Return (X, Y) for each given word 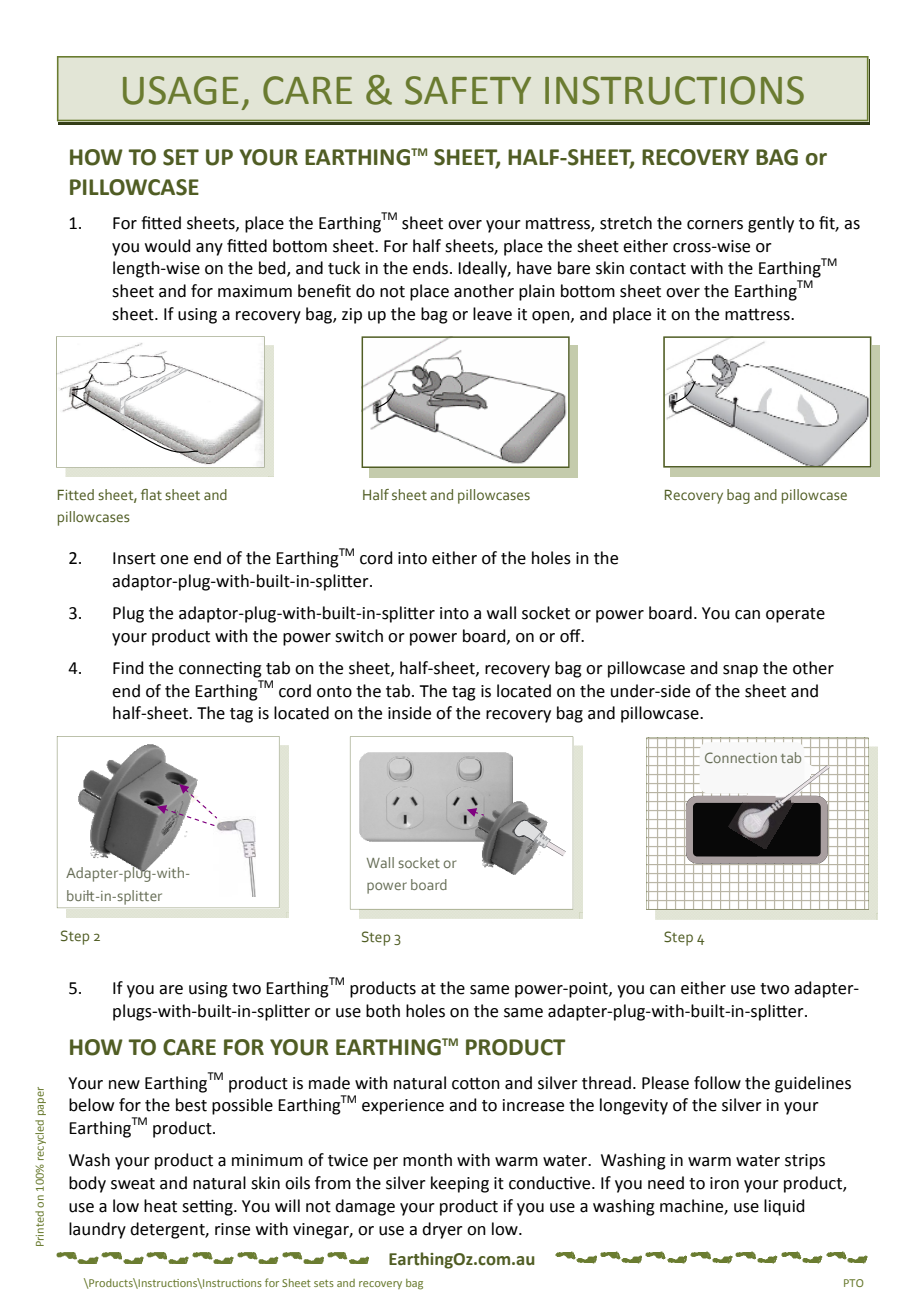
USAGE (180, 90)
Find (128, 668)
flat (151, 494)
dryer (442, 1230)
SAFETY (468, 90)
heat (160, 1206)
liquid (784, 1207)
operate (795, 615)
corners (715, 225)
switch (359, 636)
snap (740, 671)
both (383, 1011)
